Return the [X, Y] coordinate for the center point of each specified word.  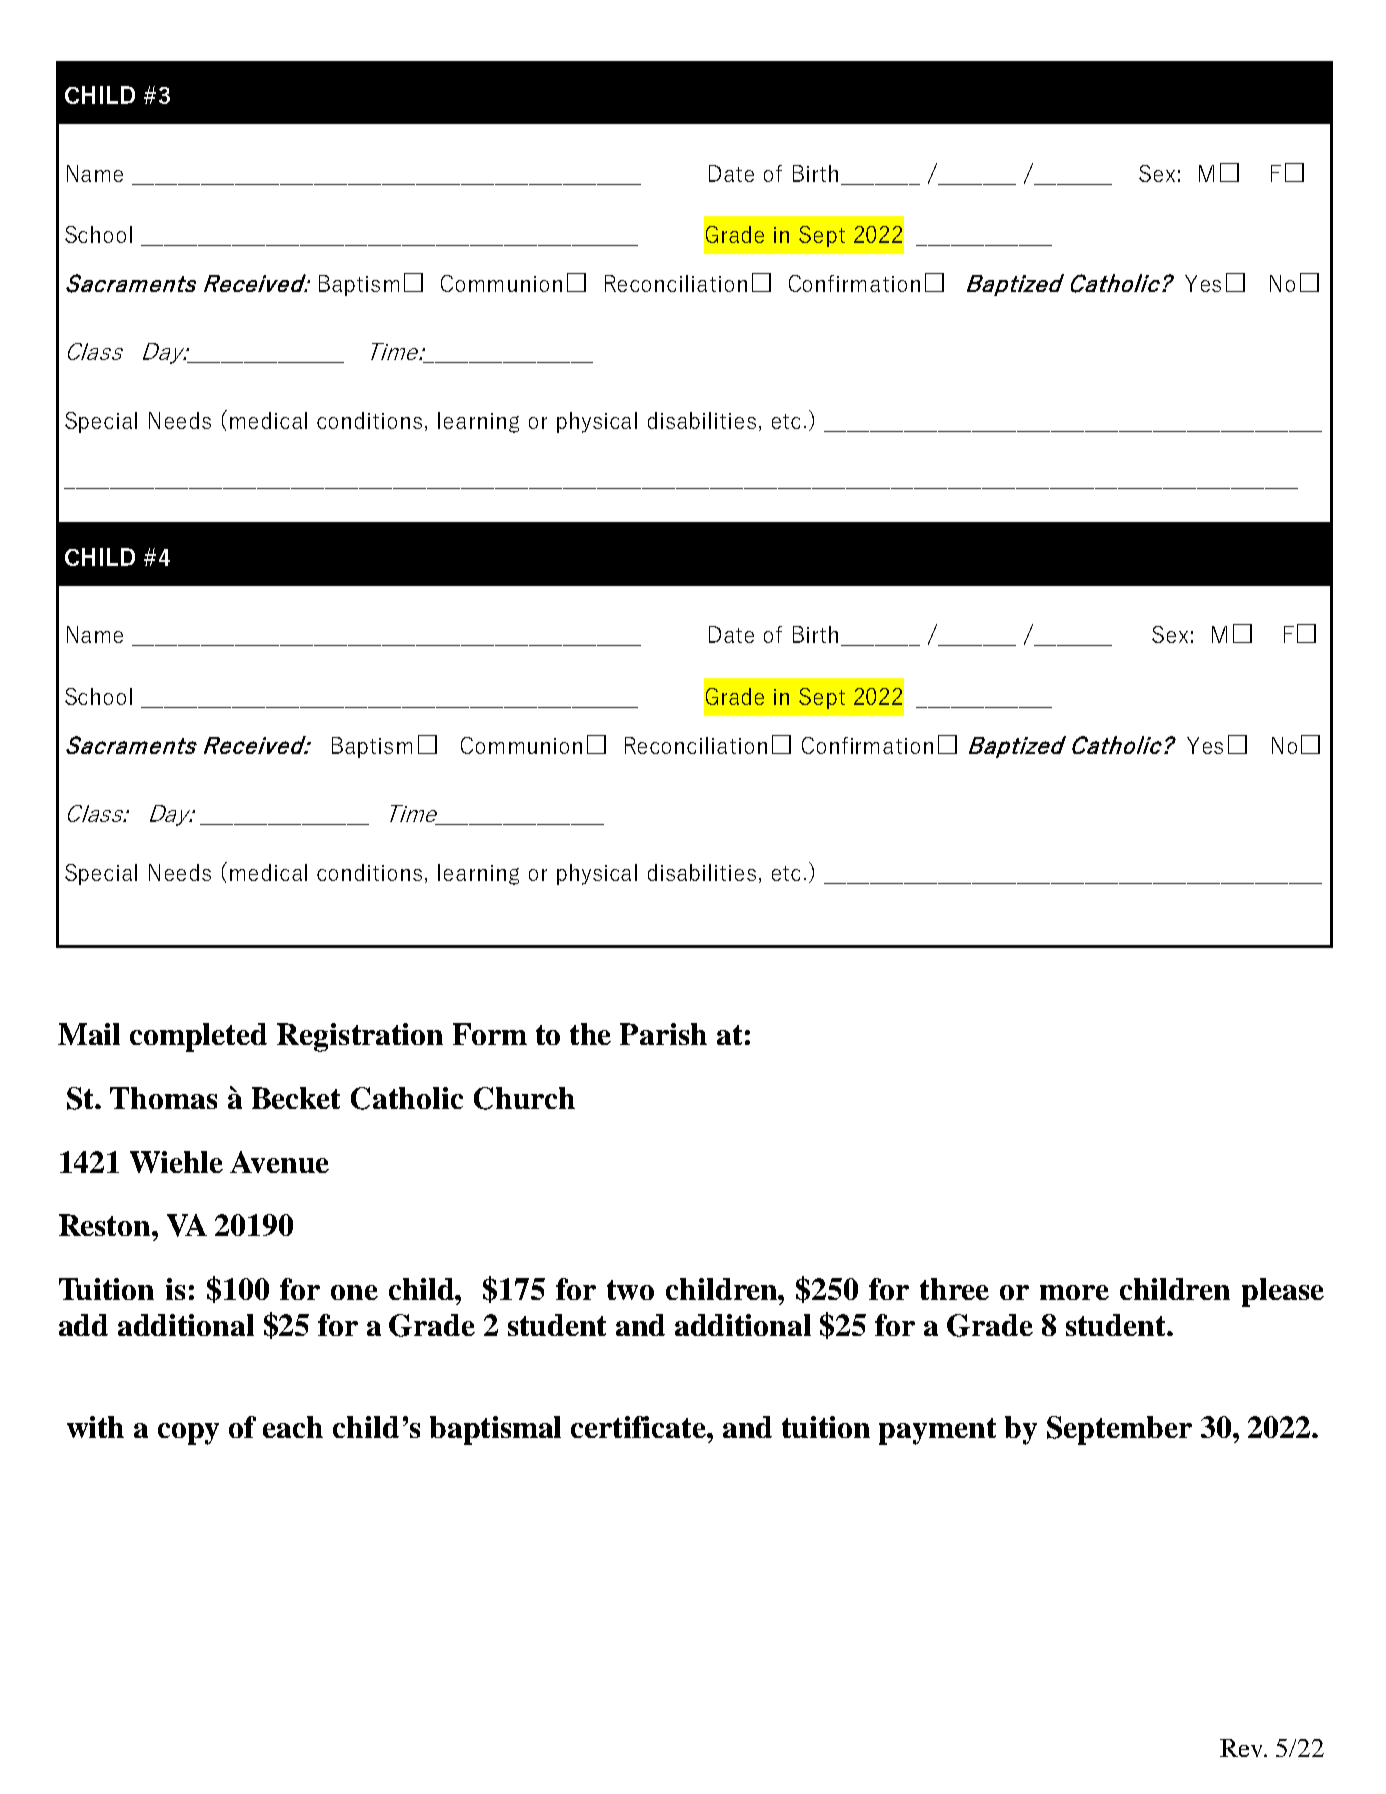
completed [198, 1037]
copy [188, 1434]
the [590, 1034]
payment [937, 1431]
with [95, 1427]
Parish [663, 1034]
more [1074, 1292]
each [293, 1427]
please [1283, 1292]
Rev [1243, 1748]
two [630, 1290]
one [354, 1292]
